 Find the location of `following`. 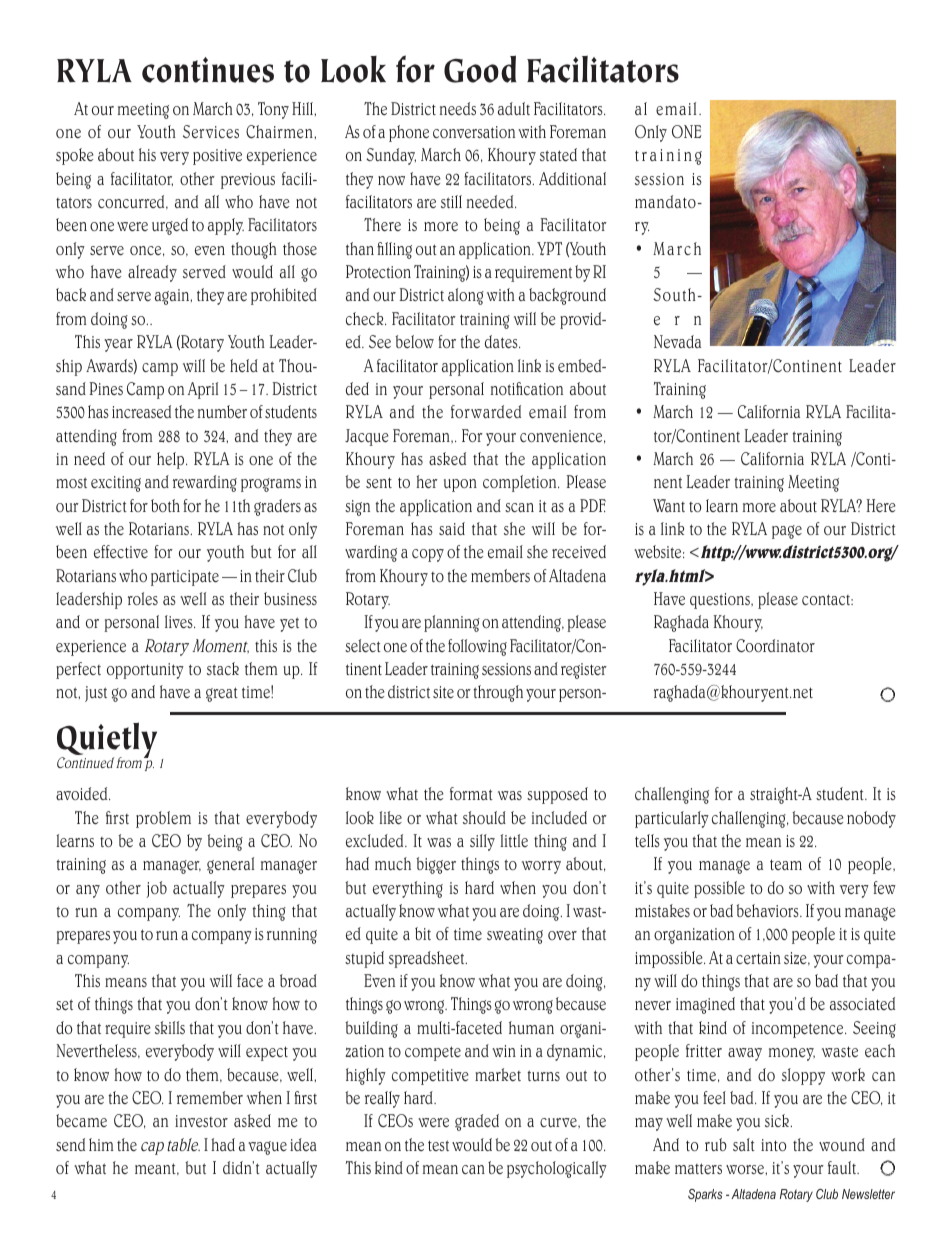

following is located at coordinates (477, 647).
